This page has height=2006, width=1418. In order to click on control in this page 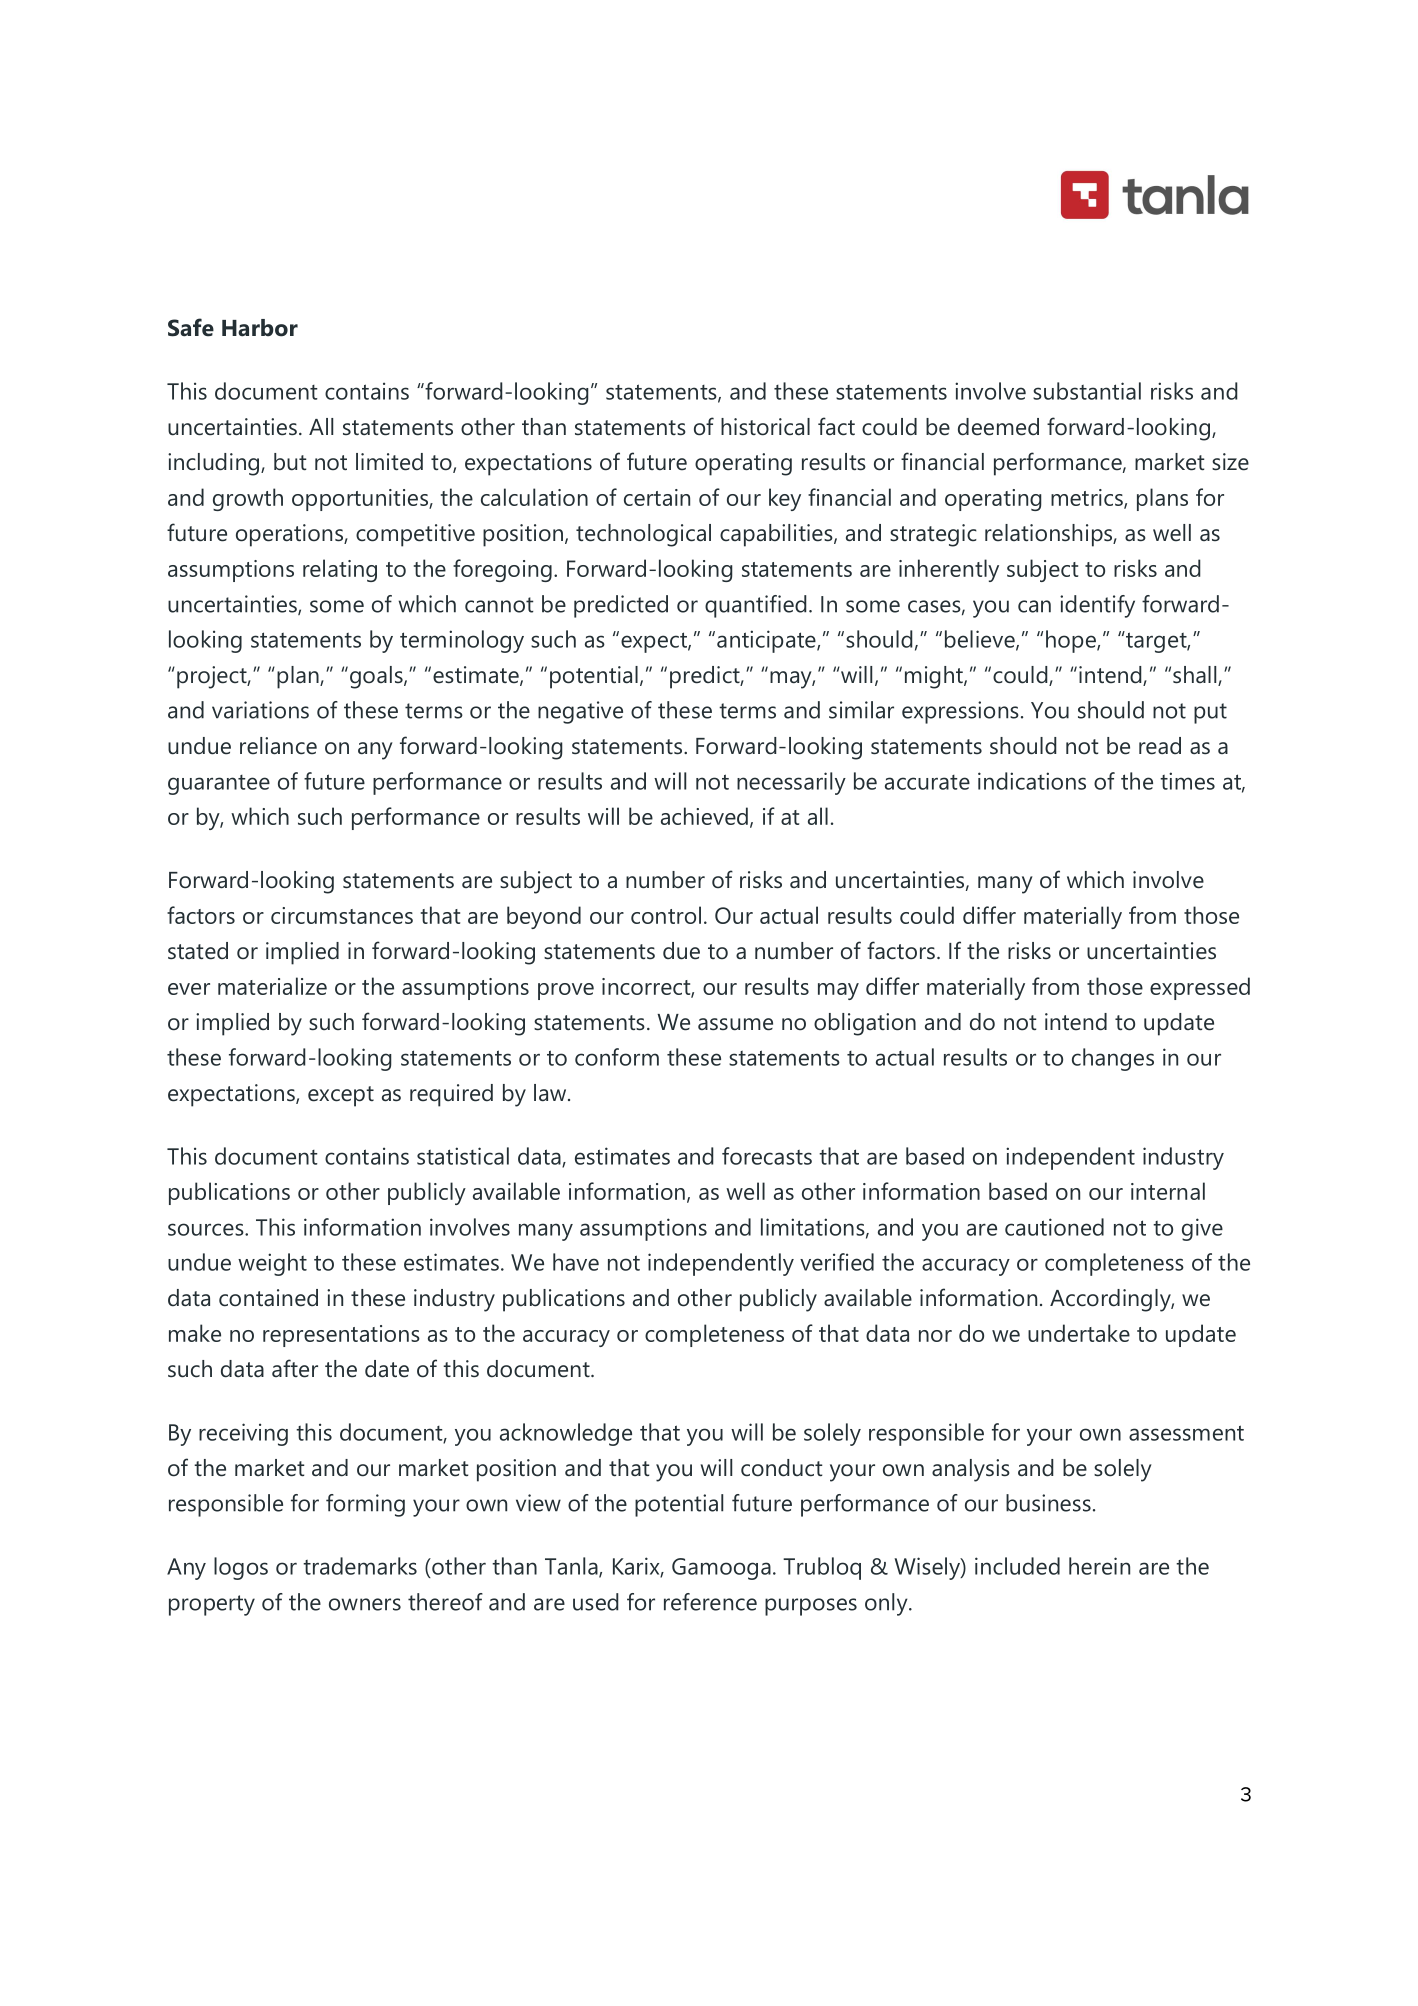, I will do `click(666, 915)`.
